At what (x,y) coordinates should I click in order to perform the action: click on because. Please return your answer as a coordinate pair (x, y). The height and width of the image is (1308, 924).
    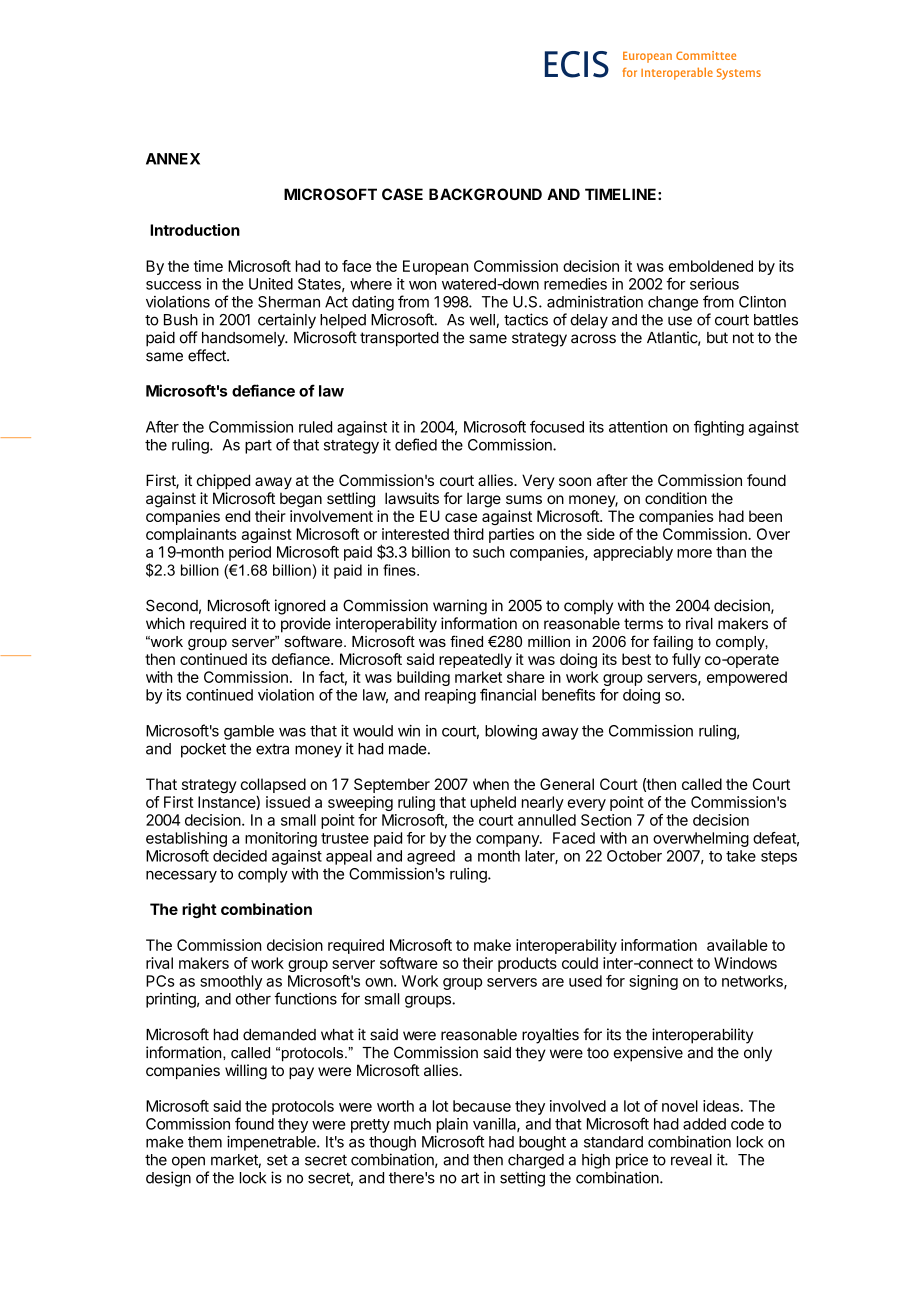
    Looking at the image, I should click on (482, 1106).
